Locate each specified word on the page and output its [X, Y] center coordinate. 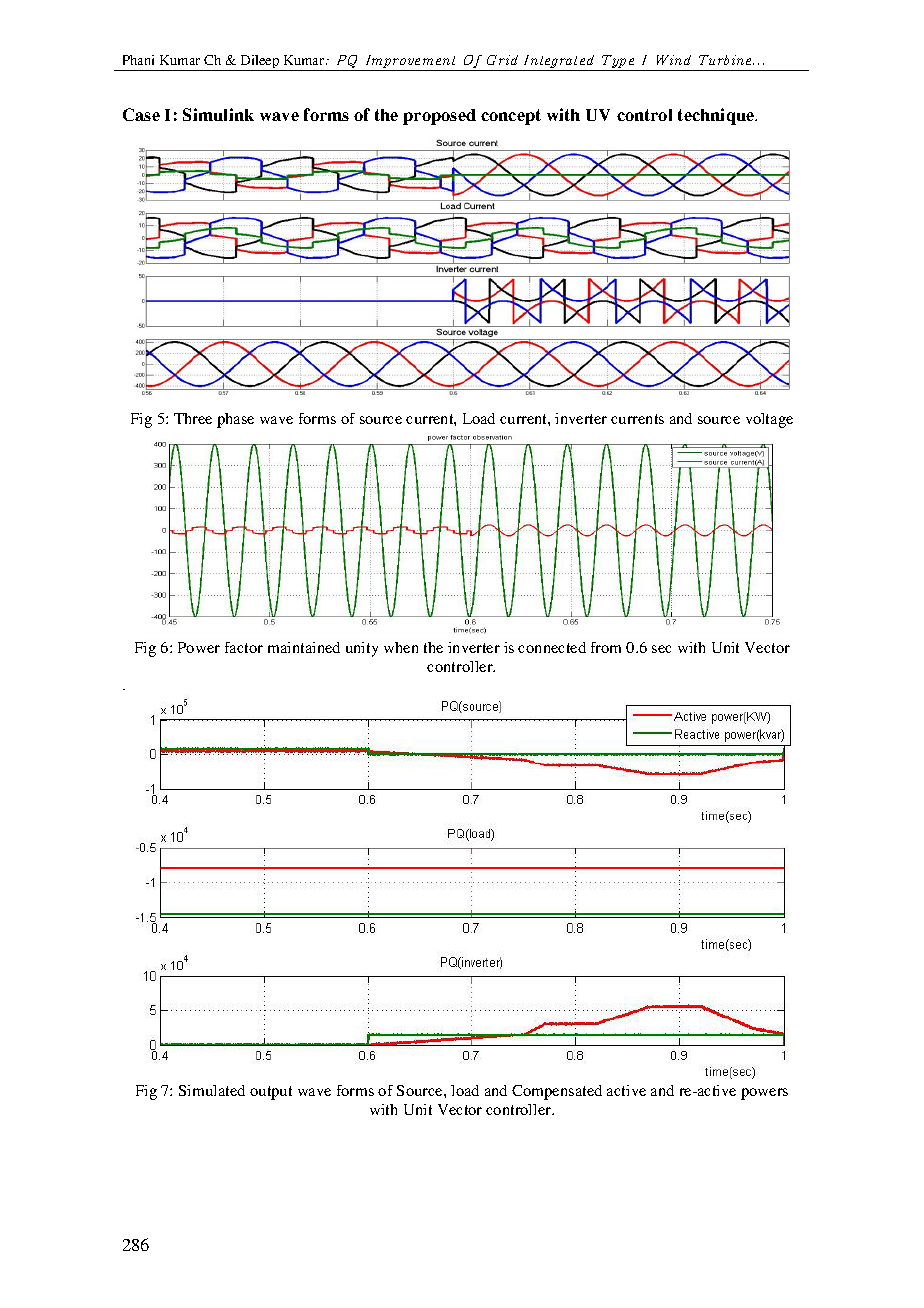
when [401, 647]
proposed [439, 117]
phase [235, 420]
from [606, 647]
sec [661, 649]
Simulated [212, 1090]
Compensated [557, 1092]
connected [552, 647]
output [271, 1093]
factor [244, 647]
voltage [769, 420]
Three [193, 418]
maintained [304, 647]
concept [511, 117]
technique [717, 116]
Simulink [218, 114]
